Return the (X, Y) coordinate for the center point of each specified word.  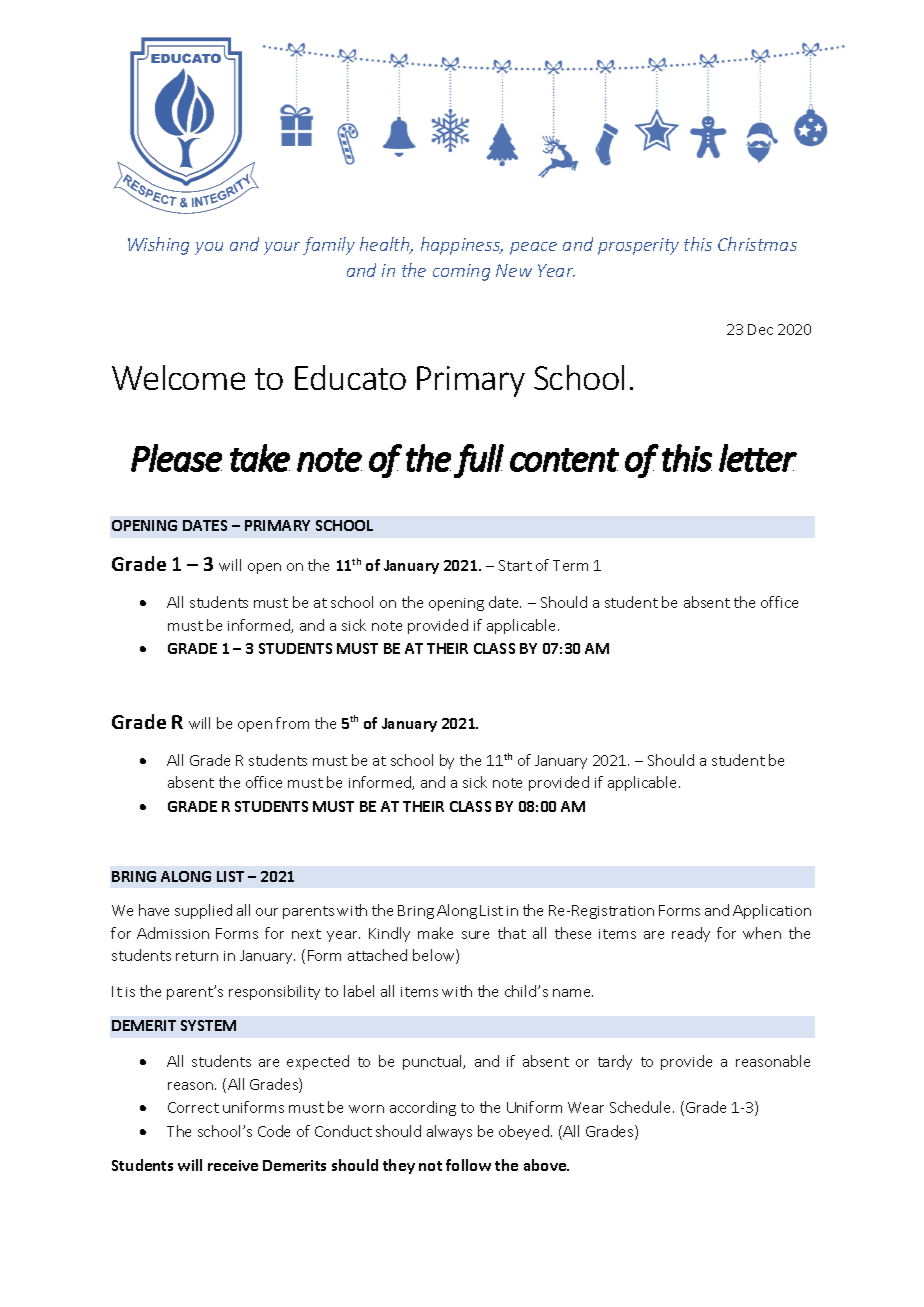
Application (772, 911)
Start (515, 565)
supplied (203, 911)
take (260, 458)
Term (570, 565)
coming (461, 272)
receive (233, 1165)
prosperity (638, 246)
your (282, 248)
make (435, 933)
